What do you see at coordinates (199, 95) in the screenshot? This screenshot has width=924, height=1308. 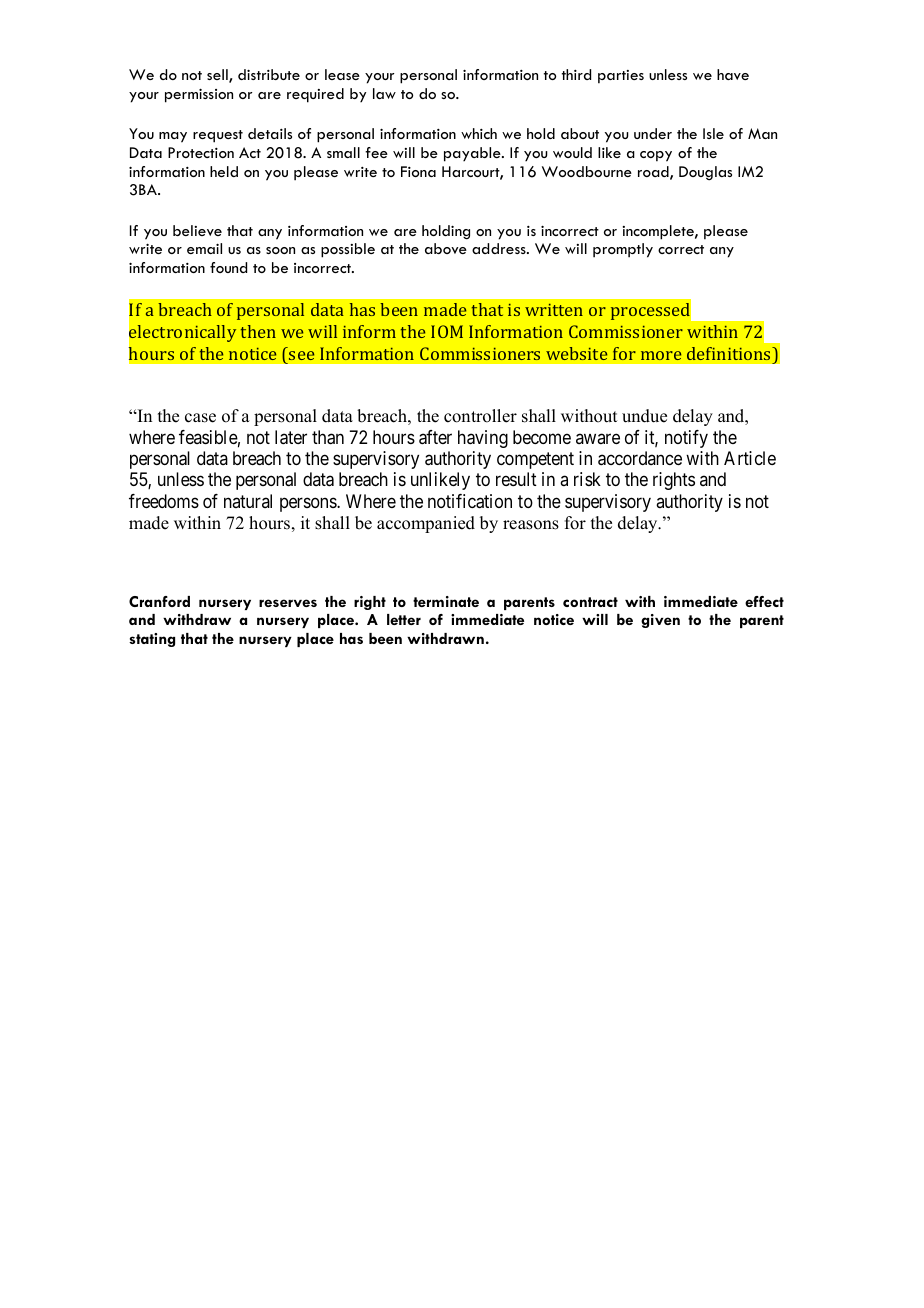 I see `permission` at bounding box center [199, 95].
